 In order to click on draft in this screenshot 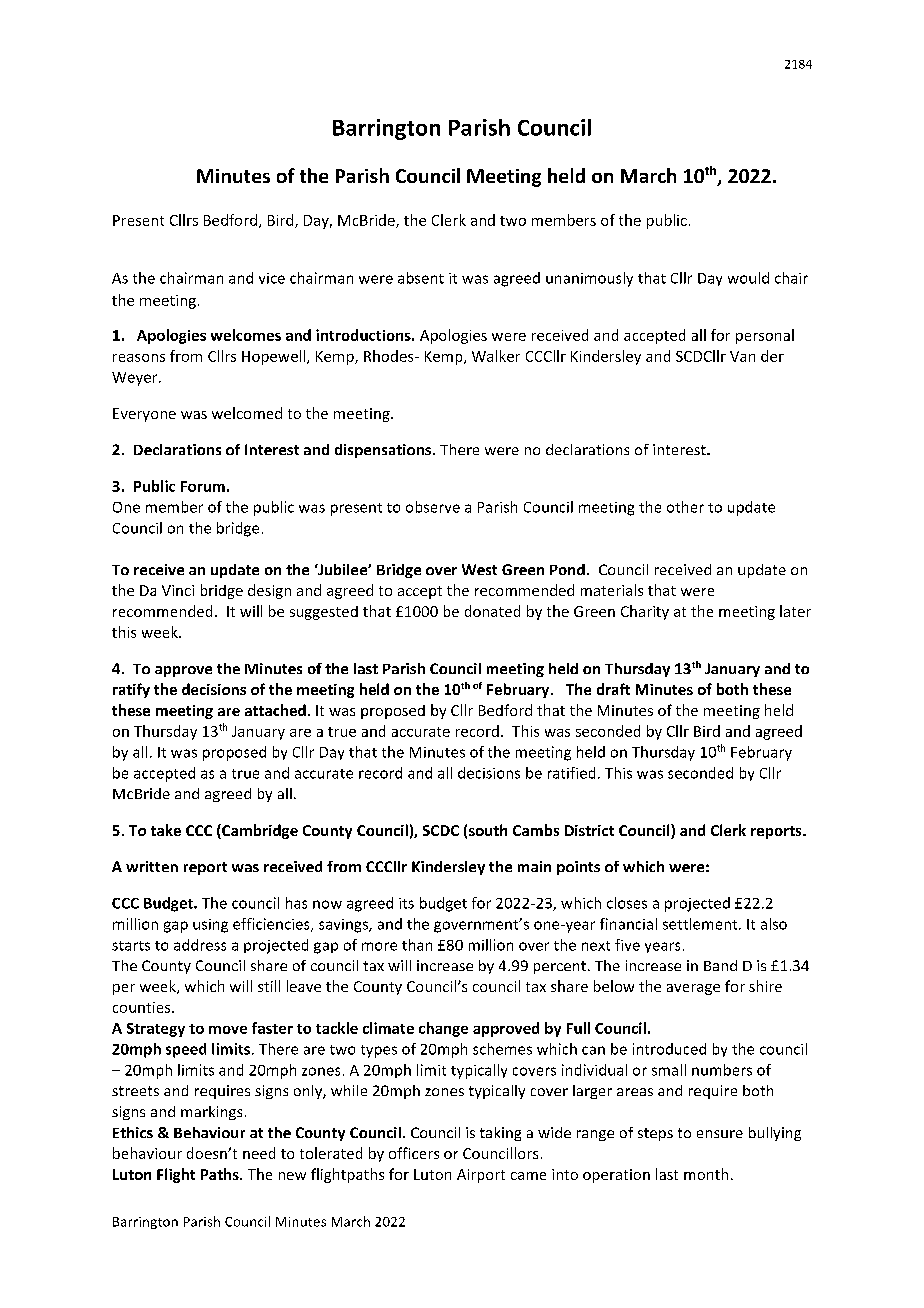, I will do `click(613, 689)`.
